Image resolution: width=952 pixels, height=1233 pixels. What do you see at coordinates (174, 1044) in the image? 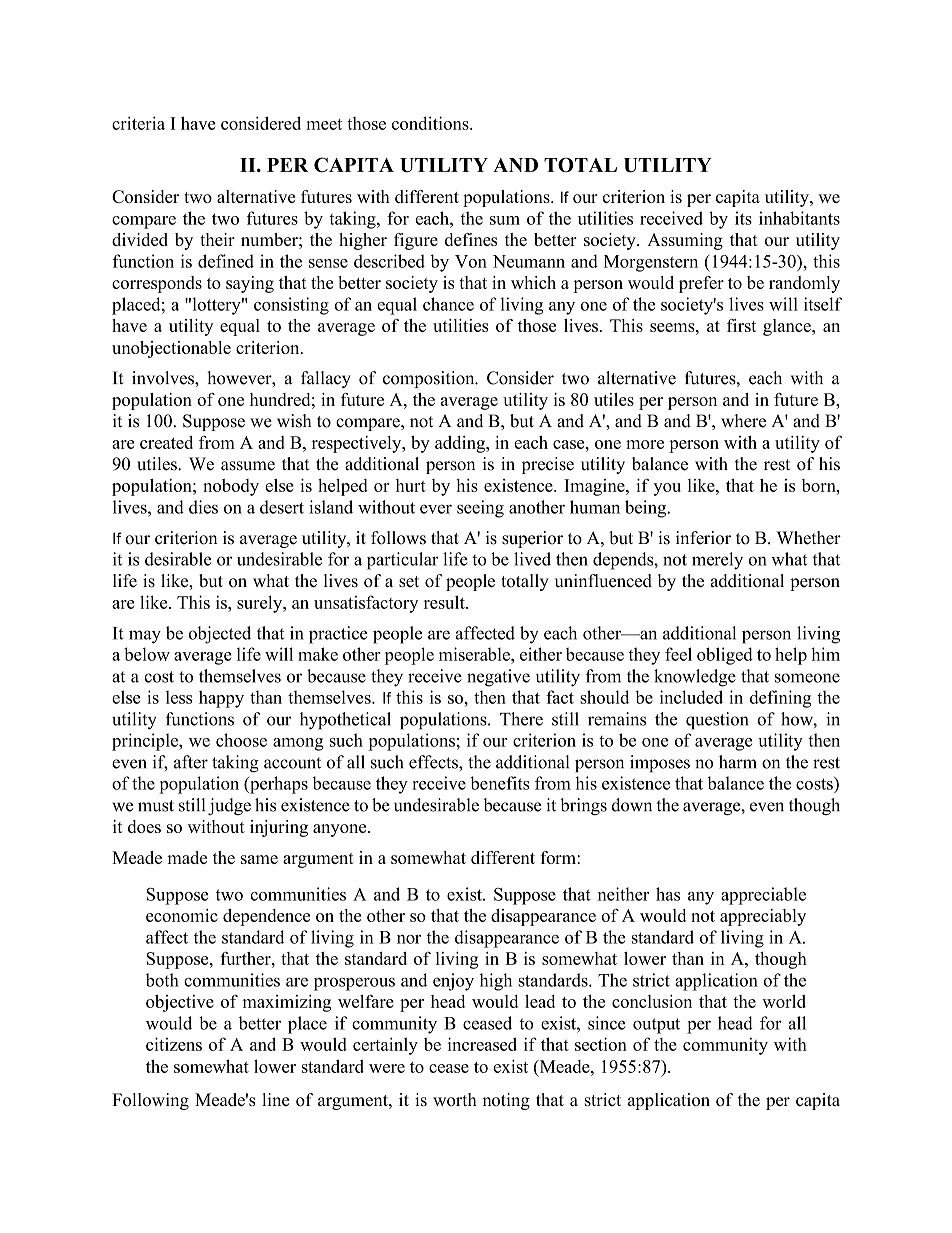
I see `citizens` at bounding box center [174, 1044].
